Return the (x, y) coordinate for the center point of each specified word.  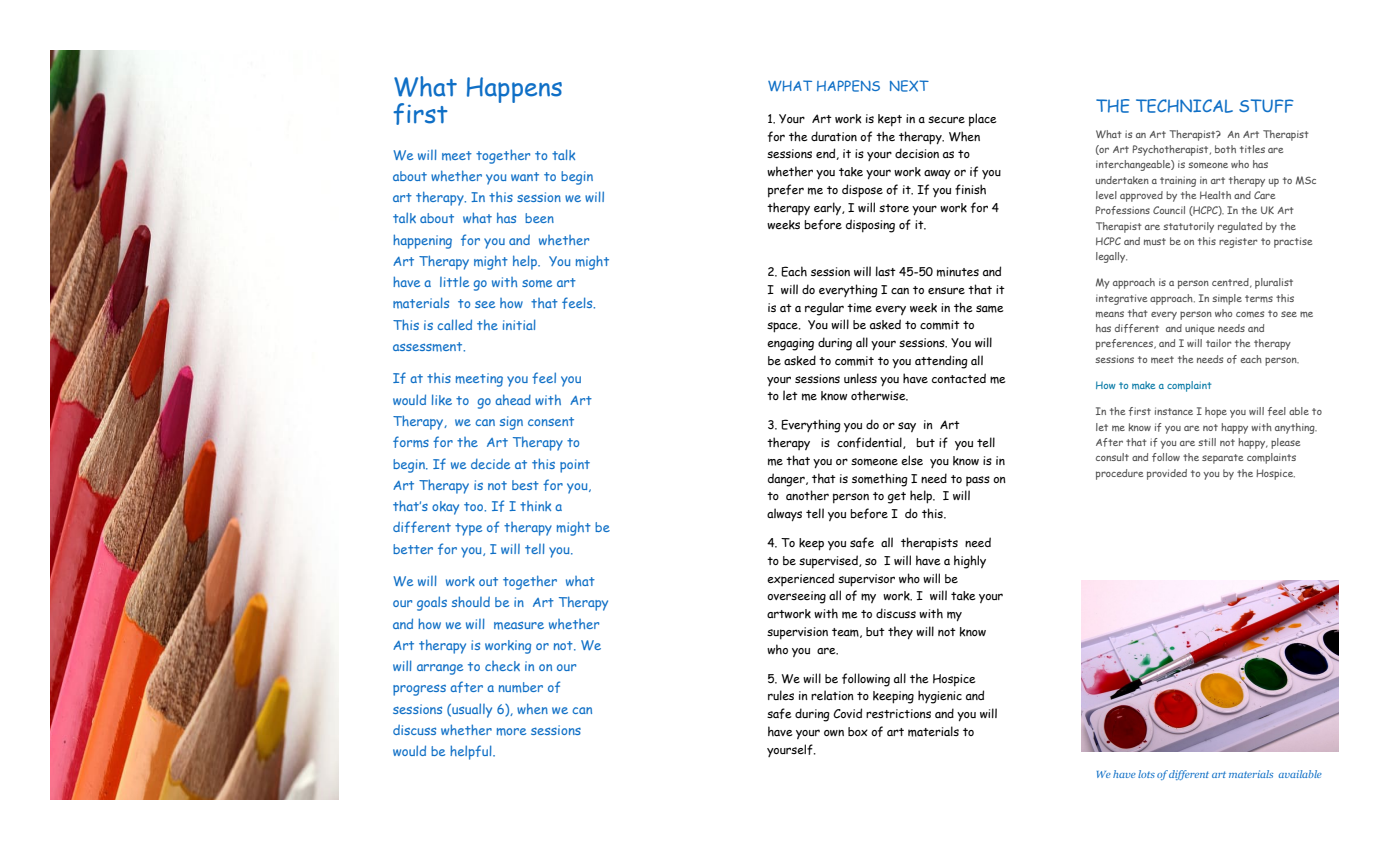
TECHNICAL (1184, 106)
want (525, 176)
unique (1200, 329)
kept (890, 120)
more (511, 732)
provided (1167, 474)
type (468, 529)
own (834, 733)
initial (519, 324)
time (859, 308)
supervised (829, 562)
